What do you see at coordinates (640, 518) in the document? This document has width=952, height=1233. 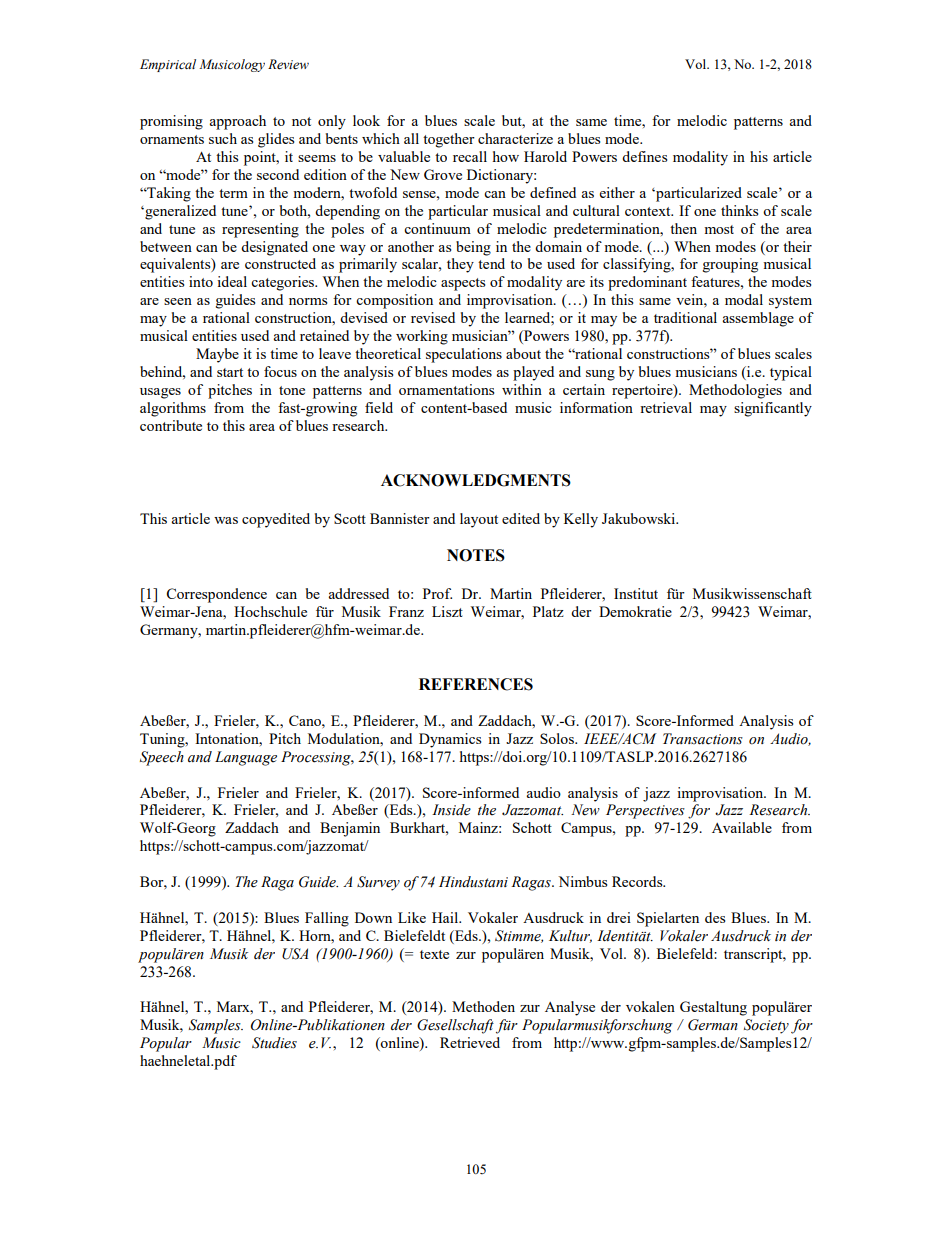 I see `Jakubowski` at bounding box center [640, 518].
